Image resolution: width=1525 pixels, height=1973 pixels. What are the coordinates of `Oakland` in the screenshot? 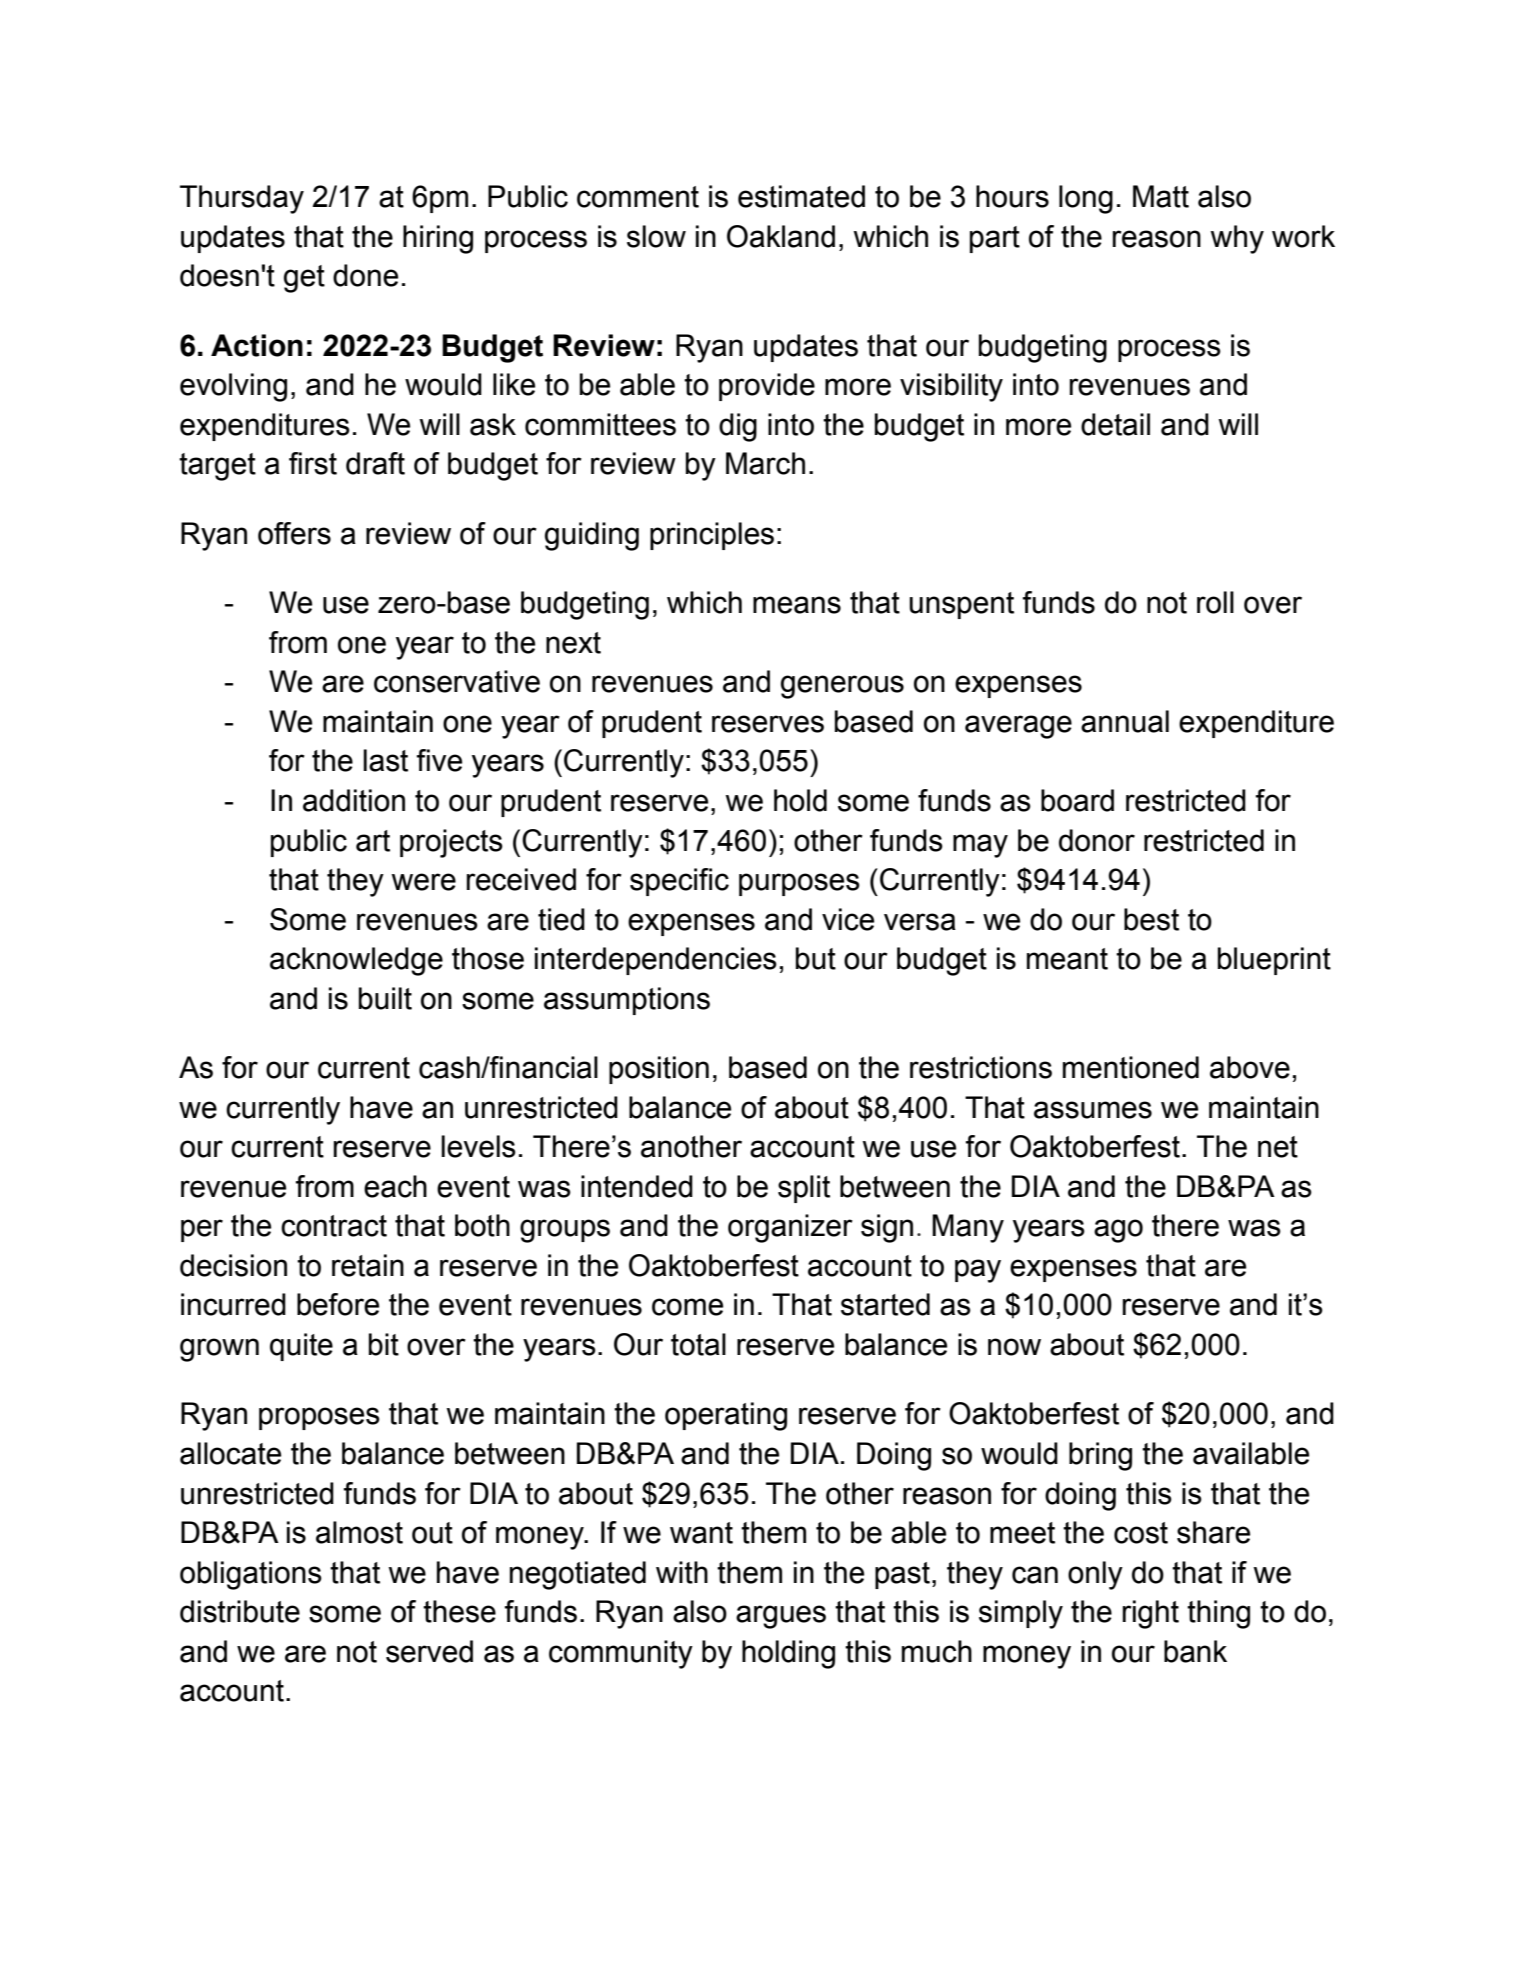 It's located at (781, 236).
